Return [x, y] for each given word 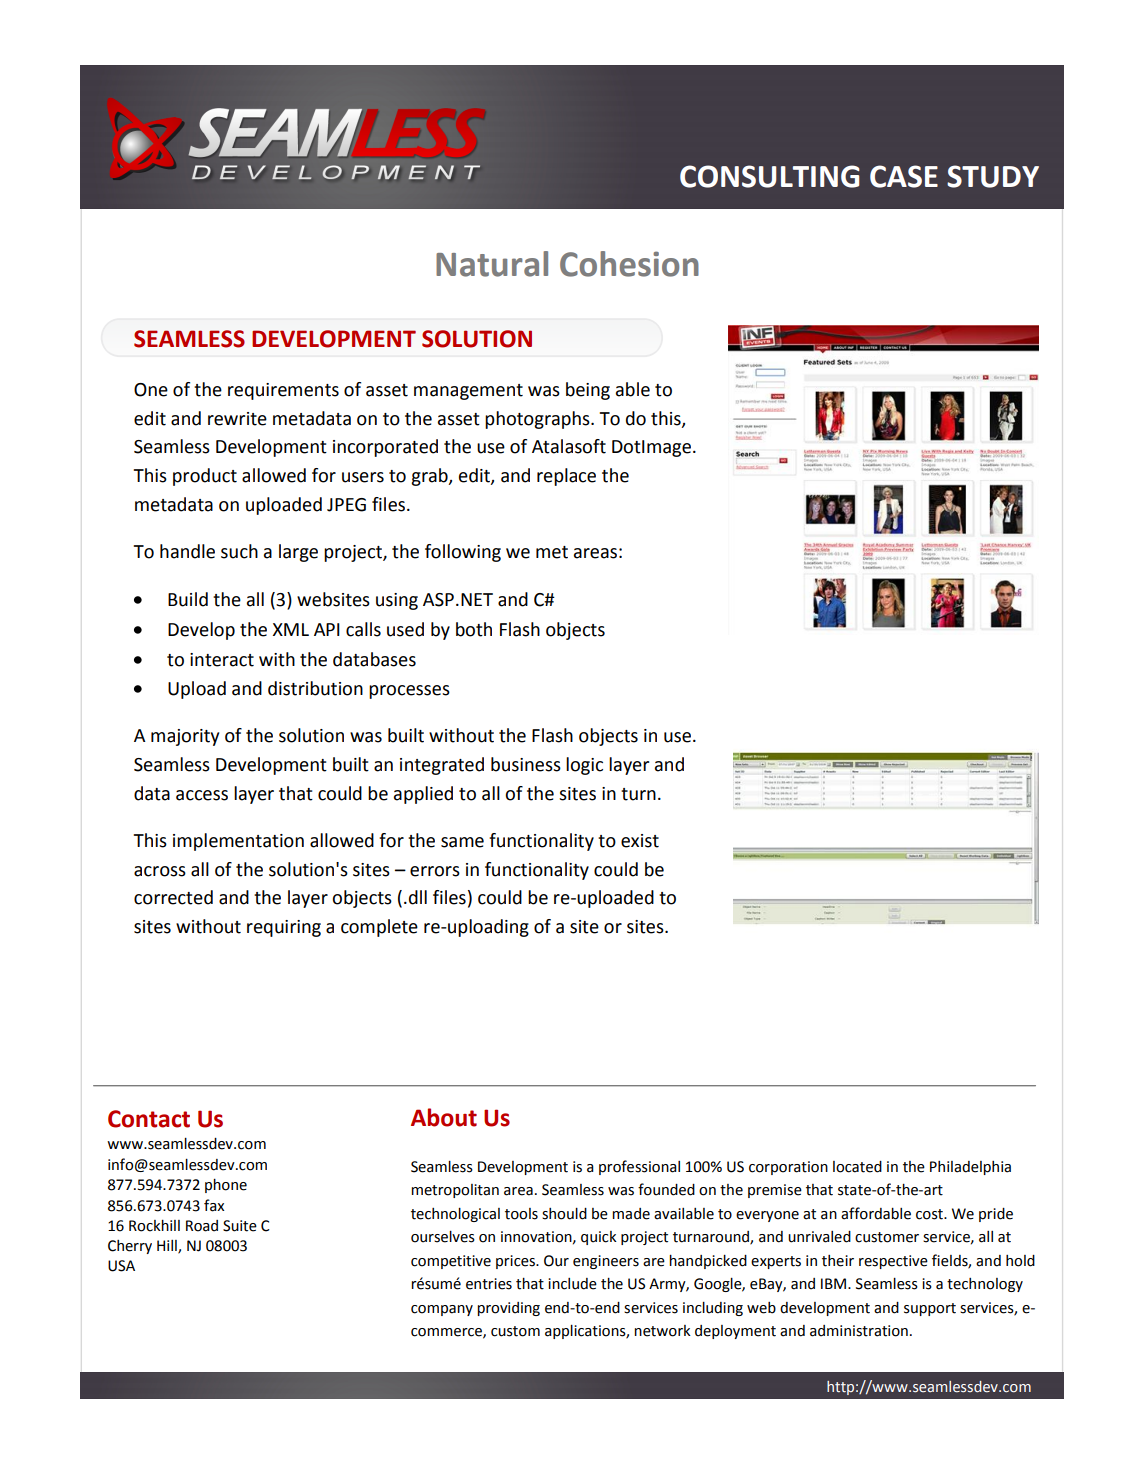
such [239, 551]
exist [640, 841]
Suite [240, 1226]
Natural [492, 264]
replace [566, 477]
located [857, 1167]
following [463, 553]
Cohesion [629, 264]
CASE [904, 176]
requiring [284, 928]
